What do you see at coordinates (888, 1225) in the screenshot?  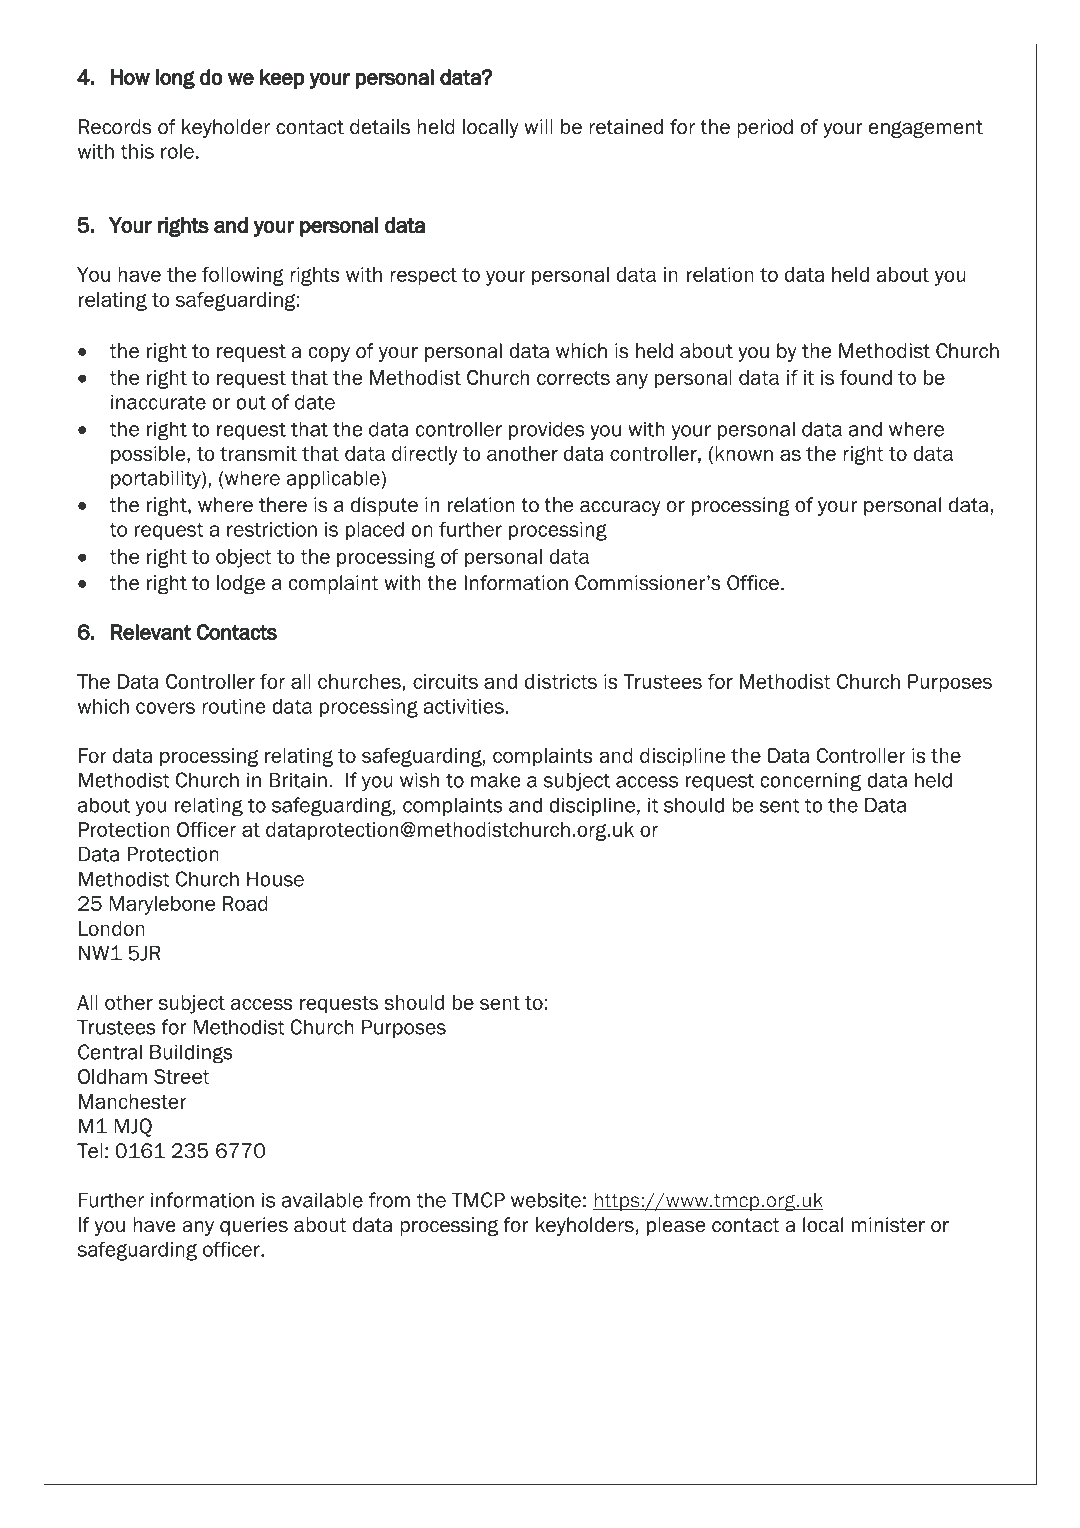 I see `minister` at bounding box center [888, 1225].
